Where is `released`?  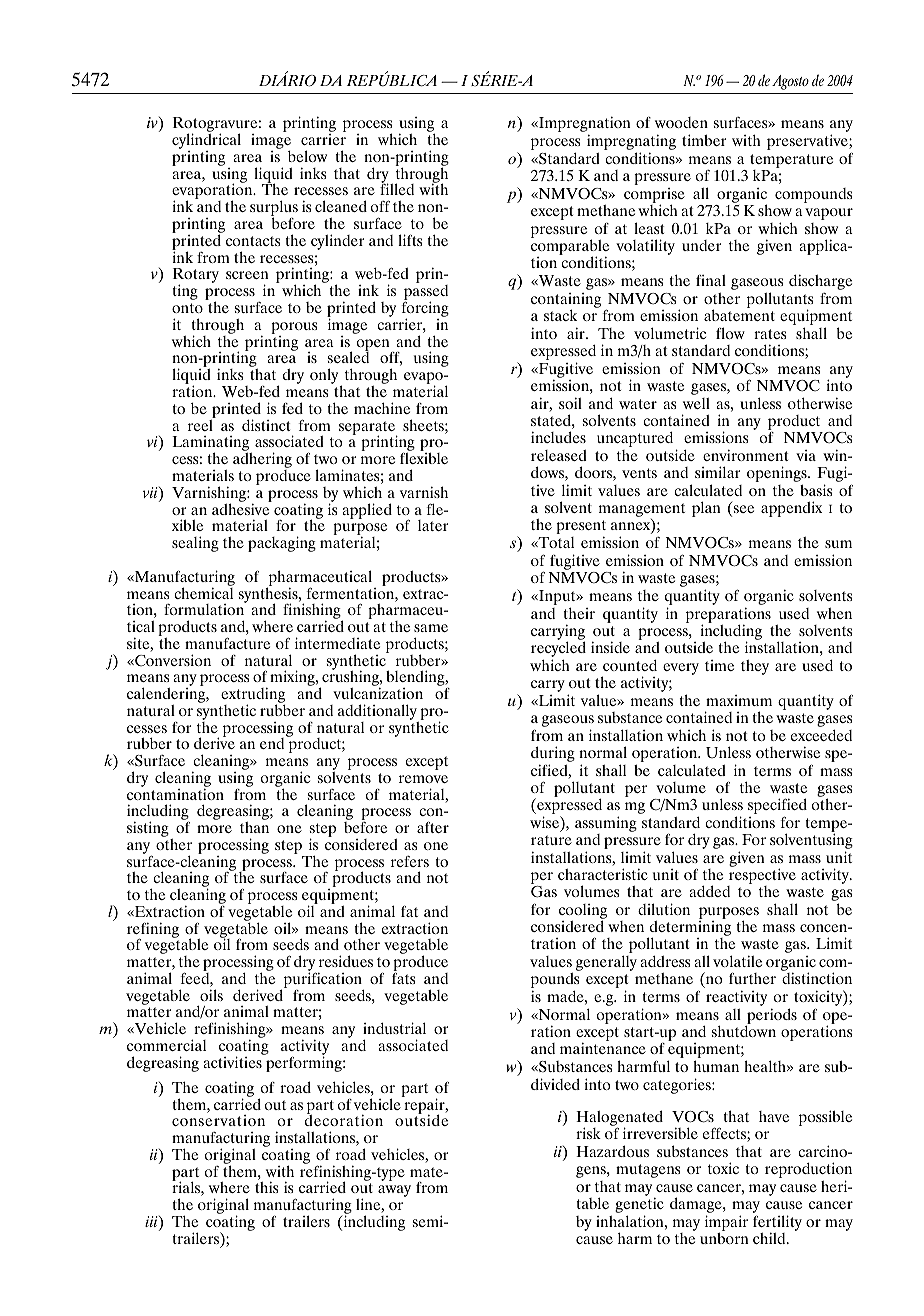 released is located at coordinates (559, 455).
